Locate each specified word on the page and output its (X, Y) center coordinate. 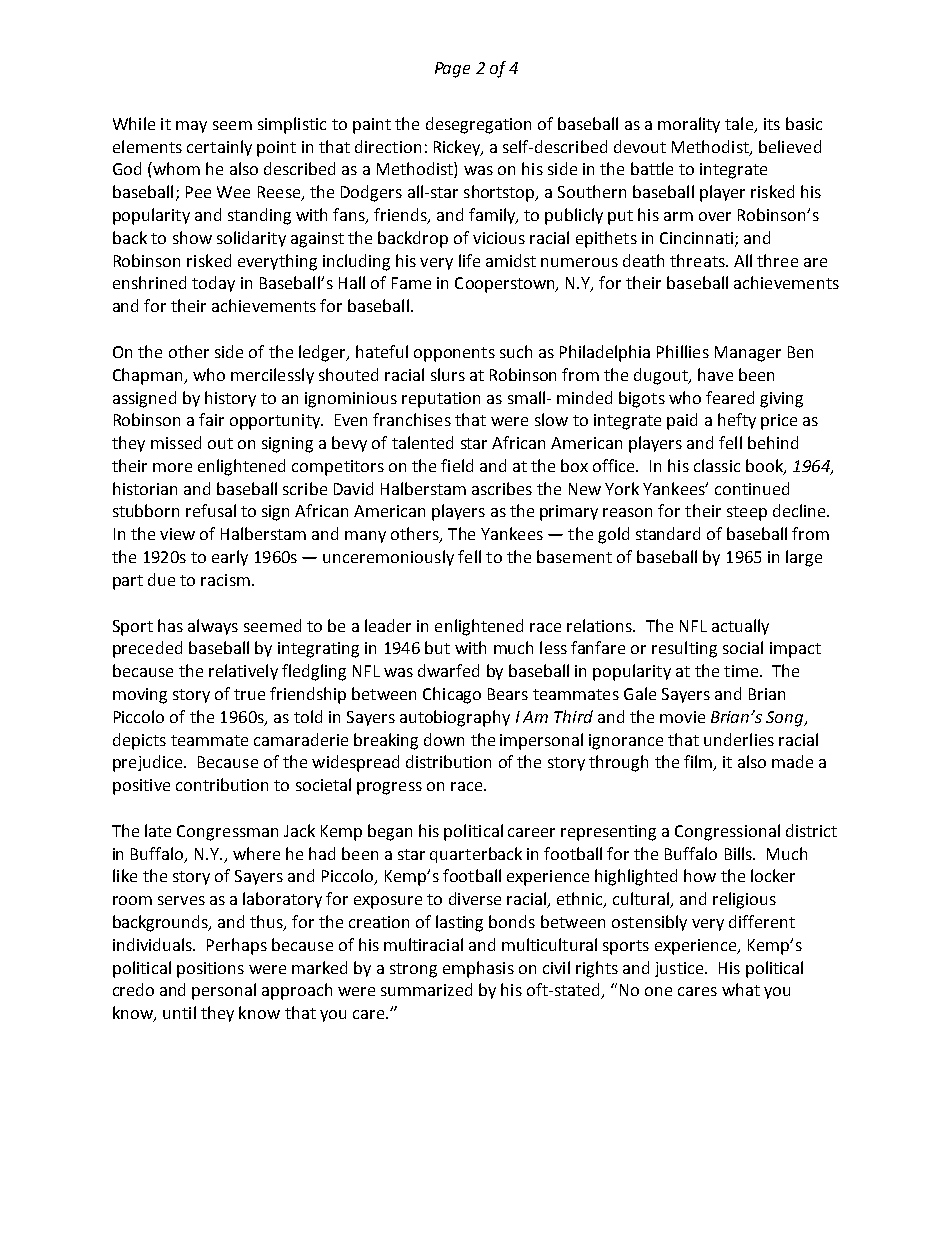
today (213, 284)
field (457, 465)
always (213, 627)
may (191, 127)
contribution (222, 784)
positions (210, 970)
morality (689, 125)
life (469, 260)
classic (717, 465)
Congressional (727, 832)
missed (176, 442)
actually (740, 627)
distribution (448, 761)
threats (698, 260)
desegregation (478, 125)
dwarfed (448, 670)
